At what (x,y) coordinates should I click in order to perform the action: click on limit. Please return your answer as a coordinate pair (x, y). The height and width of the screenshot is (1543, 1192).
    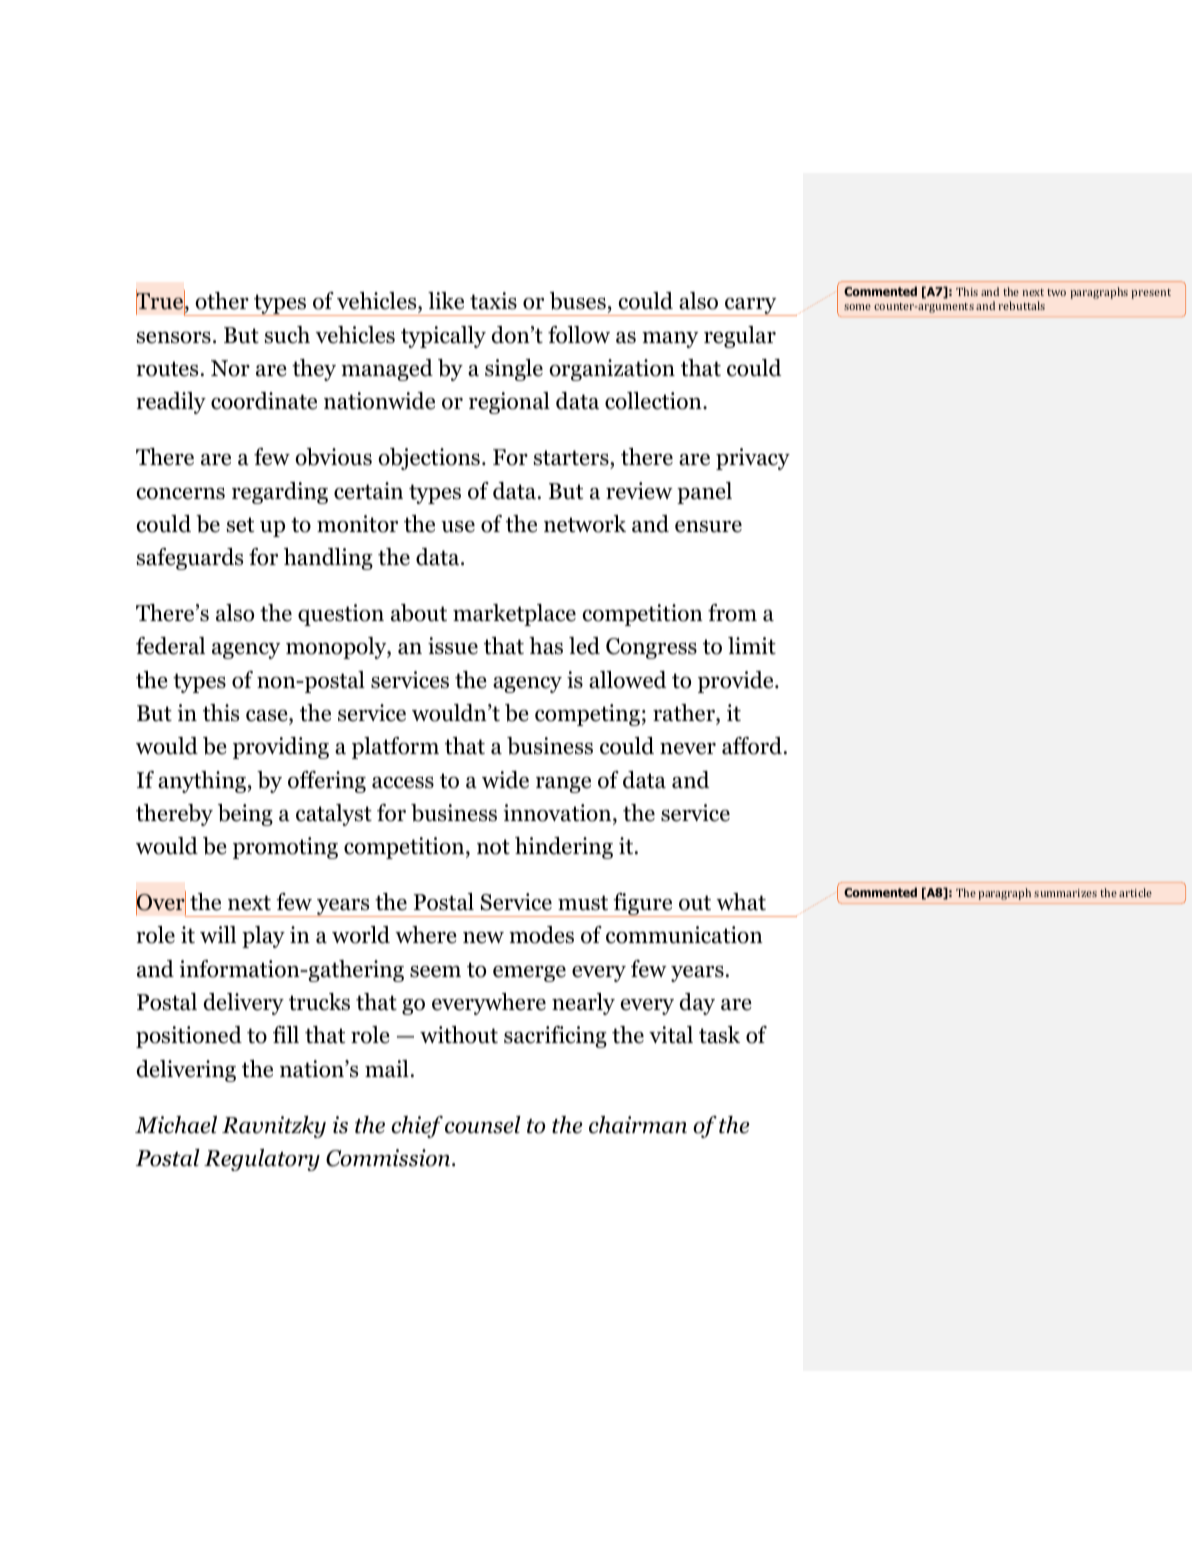
    Looking at the image, I should click on (752, 646).
